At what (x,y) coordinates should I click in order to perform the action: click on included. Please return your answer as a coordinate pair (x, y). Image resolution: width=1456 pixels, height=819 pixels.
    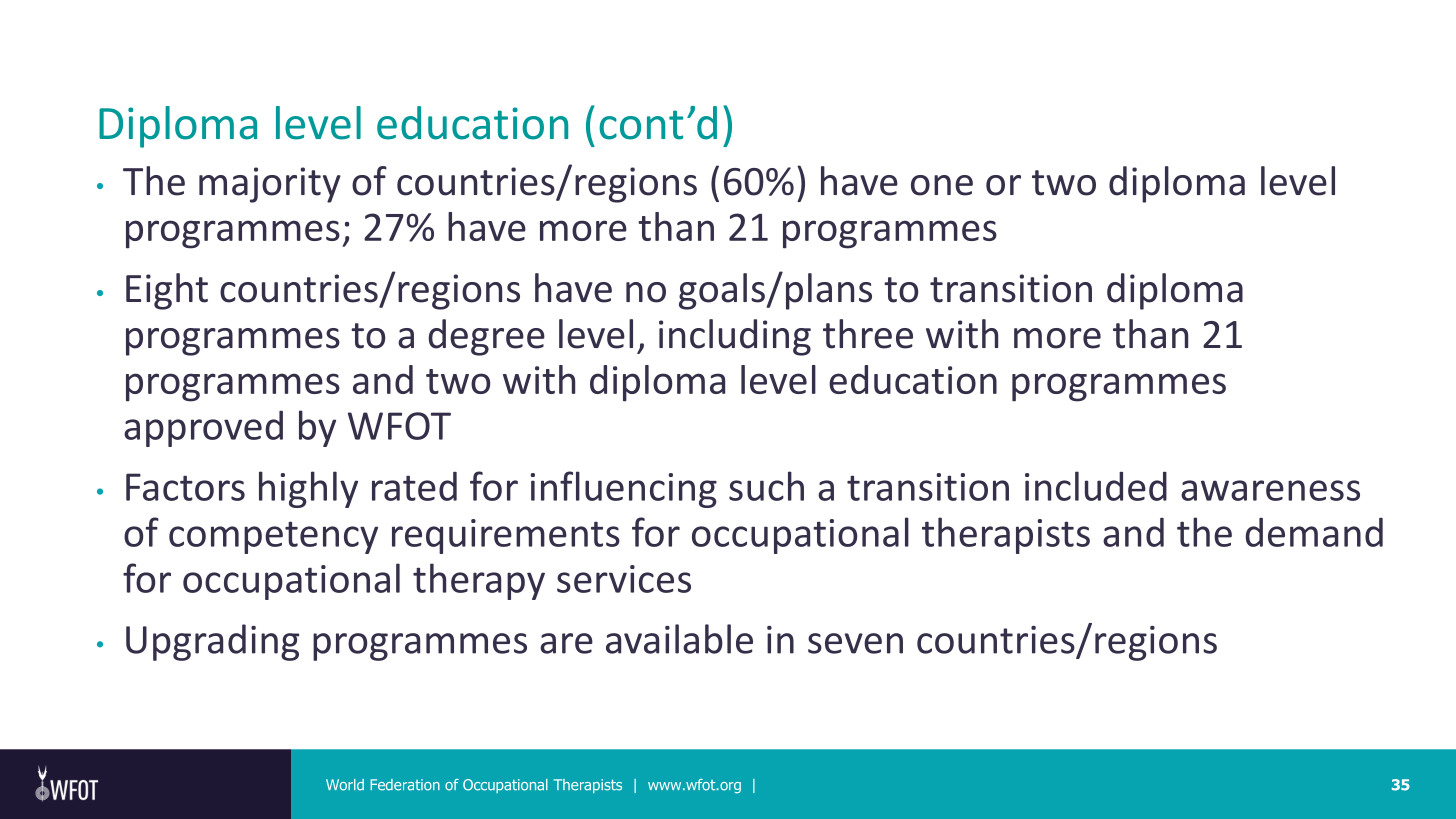
    Looking at the image, I should click on (1096, 486).
